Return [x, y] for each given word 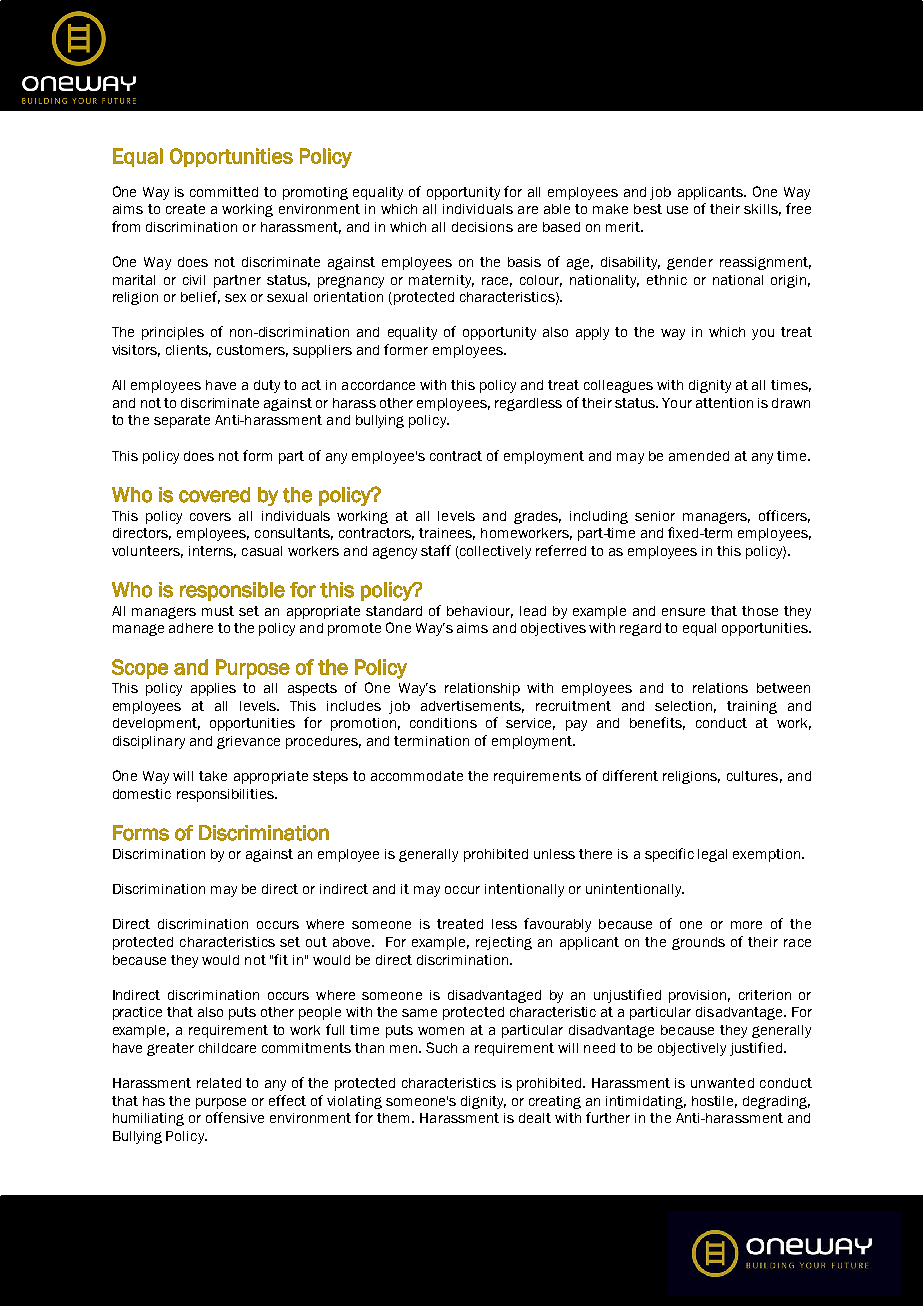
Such [441, 1047]
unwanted [722, 1083]
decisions [482, 227]
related [219, 1083]
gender [690, 263]
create [185, 209]
